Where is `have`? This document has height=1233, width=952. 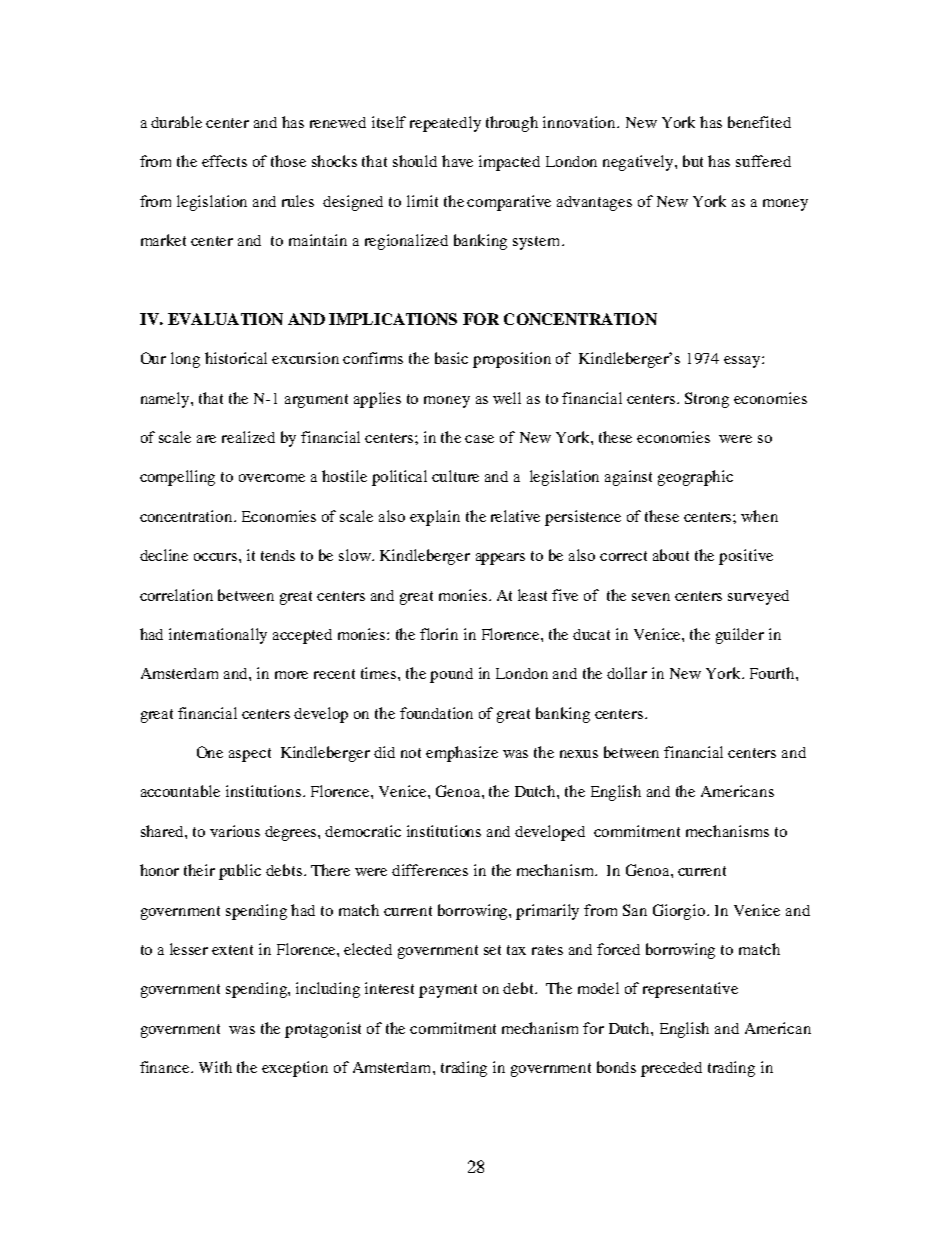 have is located at coordinates (457, 161).
